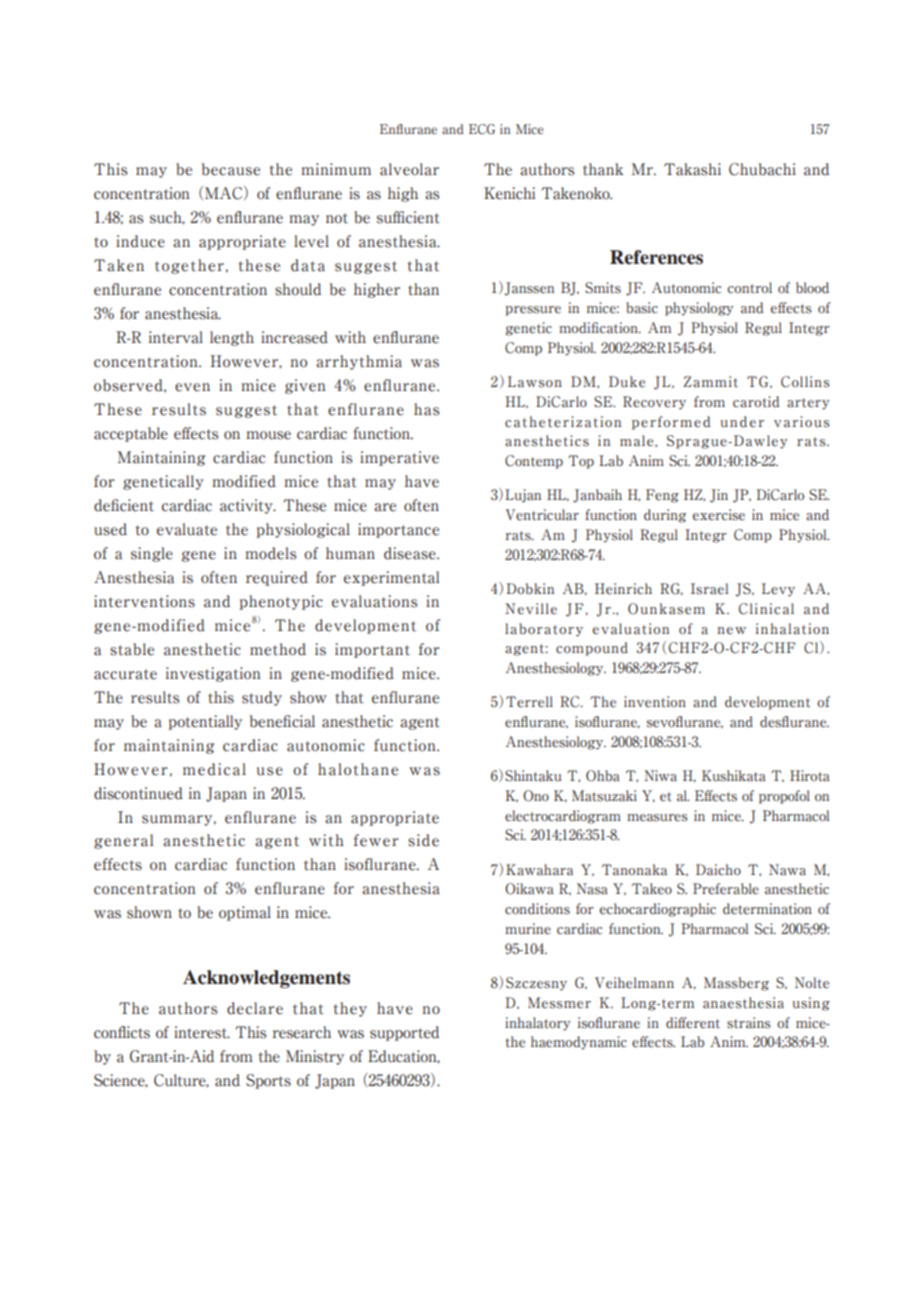  What do you see at coordinates (202, 1032) in the screenshot?
I see `interest` at bounding box center [202, 1032].
